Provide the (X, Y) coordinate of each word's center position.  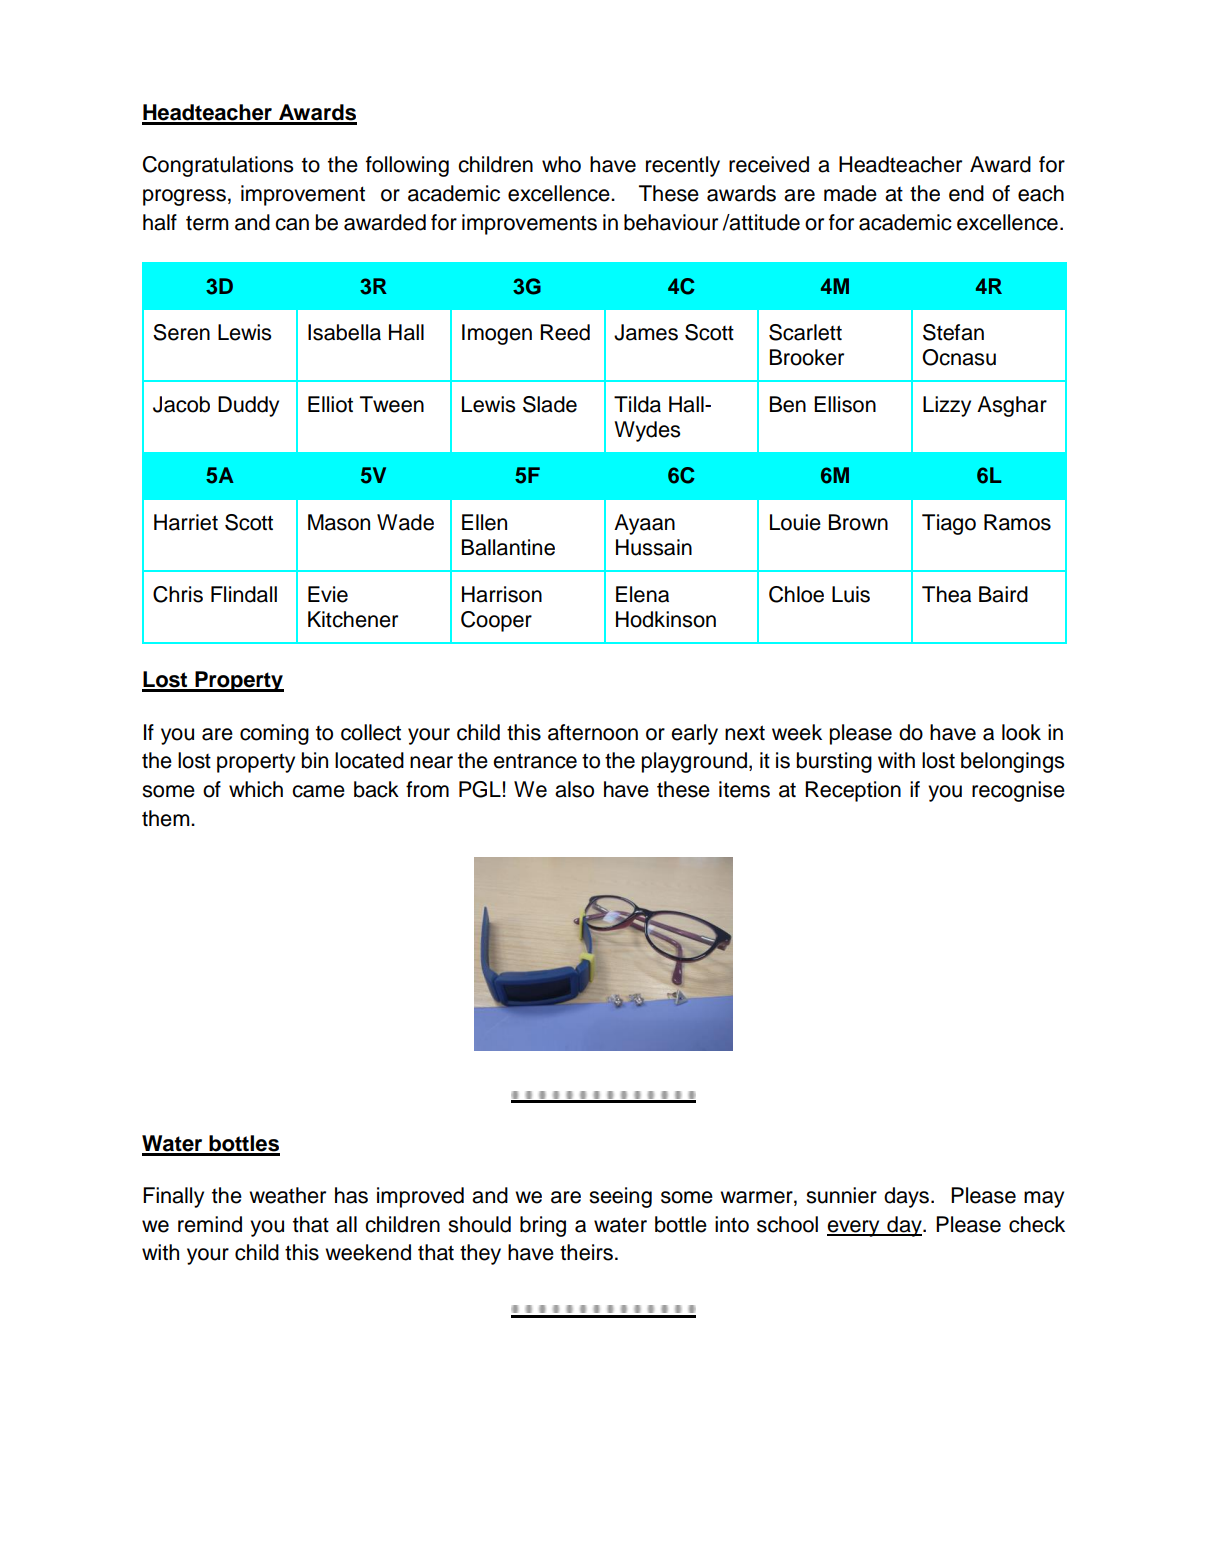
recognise (1018, 791)
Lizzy (947, 406)
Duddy (248, 406)
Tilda (637, 404)
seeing (620, 1197)
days (906, 1197)
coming (274, 734)
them (167, 818)
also (574, 789)
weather (287, 1195)
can (292, 224)
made (850, 193)
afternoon (593, 732)
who (561, 164)
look (1021, 732)
